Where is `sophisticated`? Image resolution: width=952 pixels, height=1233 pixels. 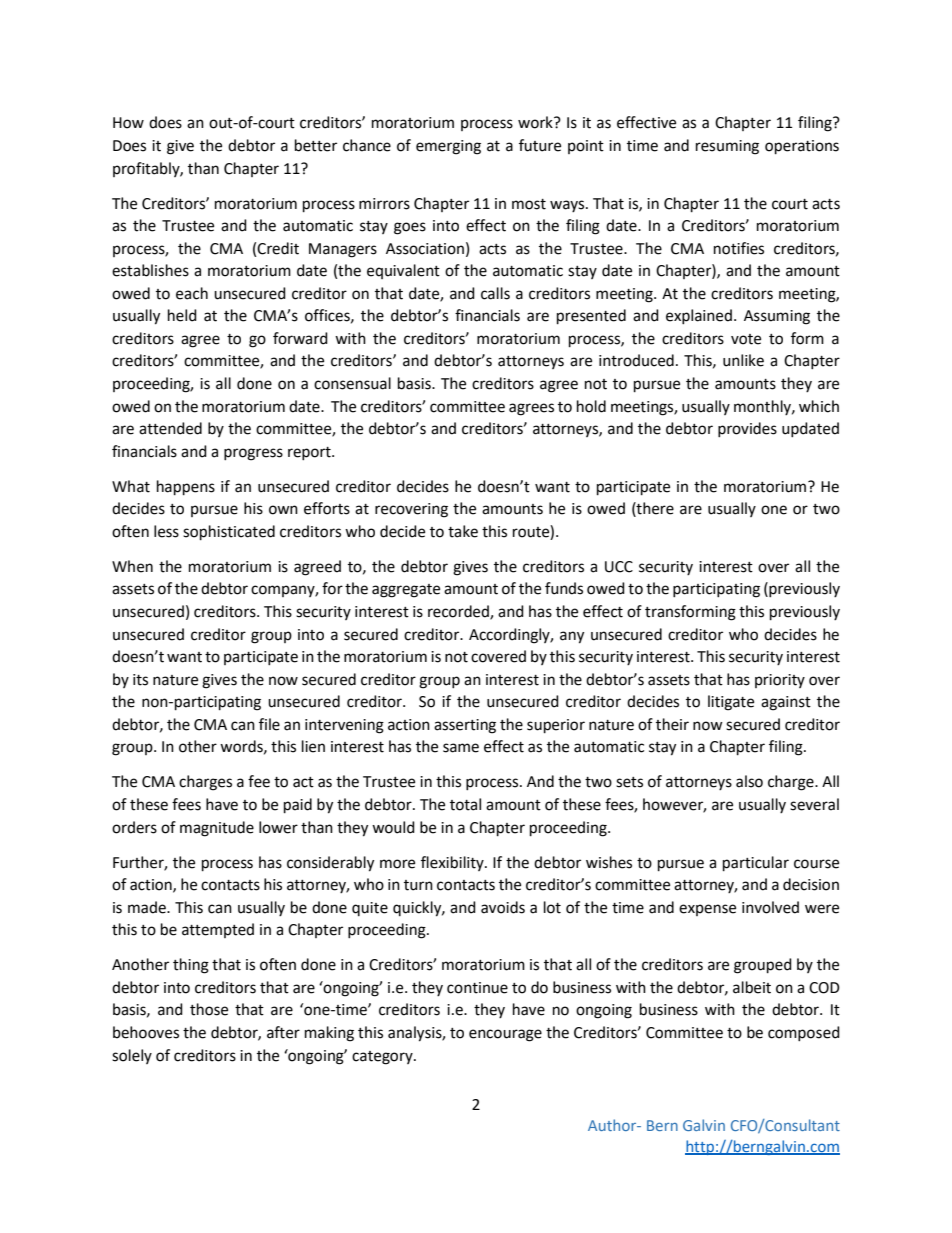 sophisticated is located at coordinates (229, 533).
